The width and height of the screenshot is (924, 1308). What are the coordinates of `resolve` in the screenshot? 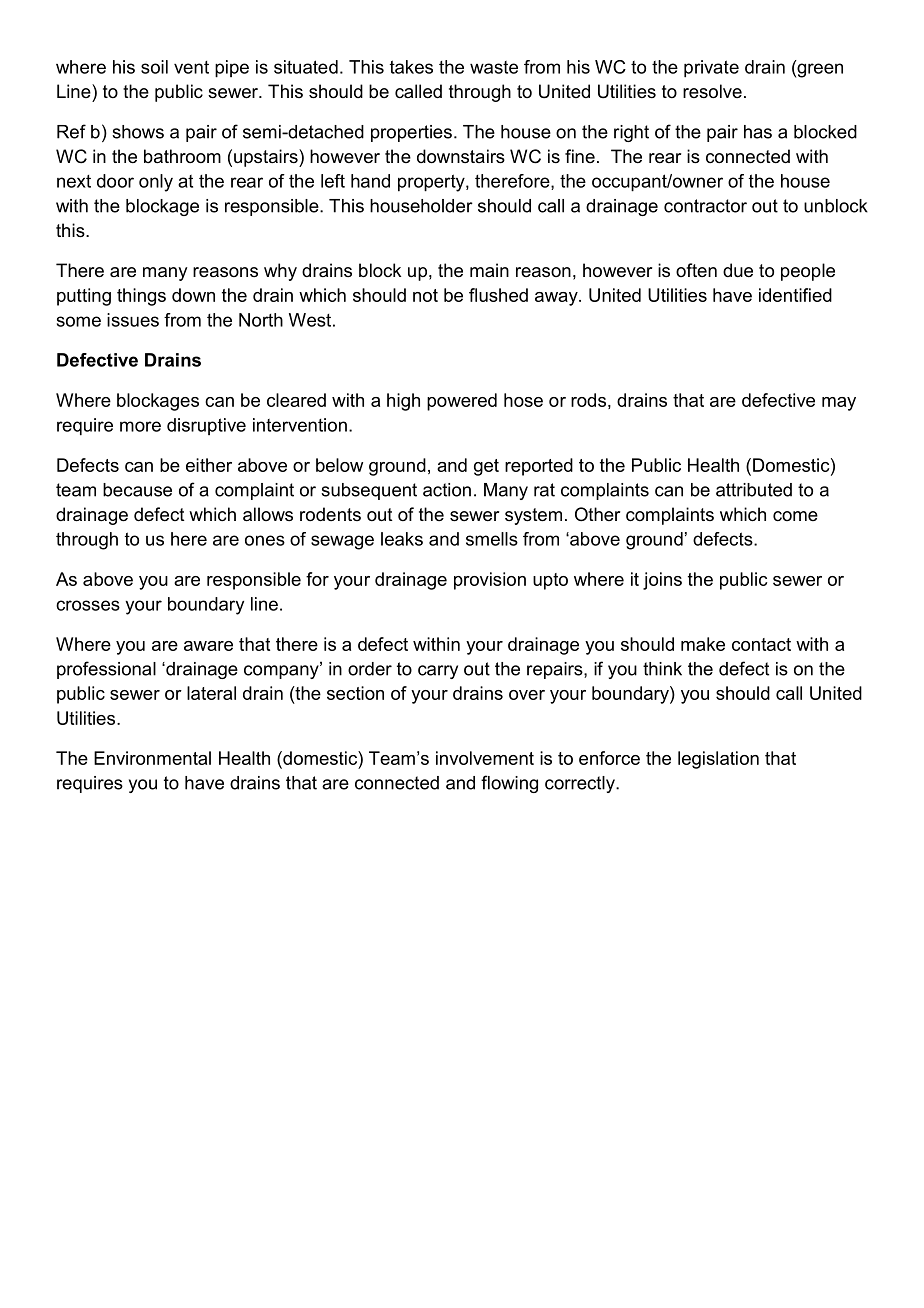 It's located at (712, 91).
